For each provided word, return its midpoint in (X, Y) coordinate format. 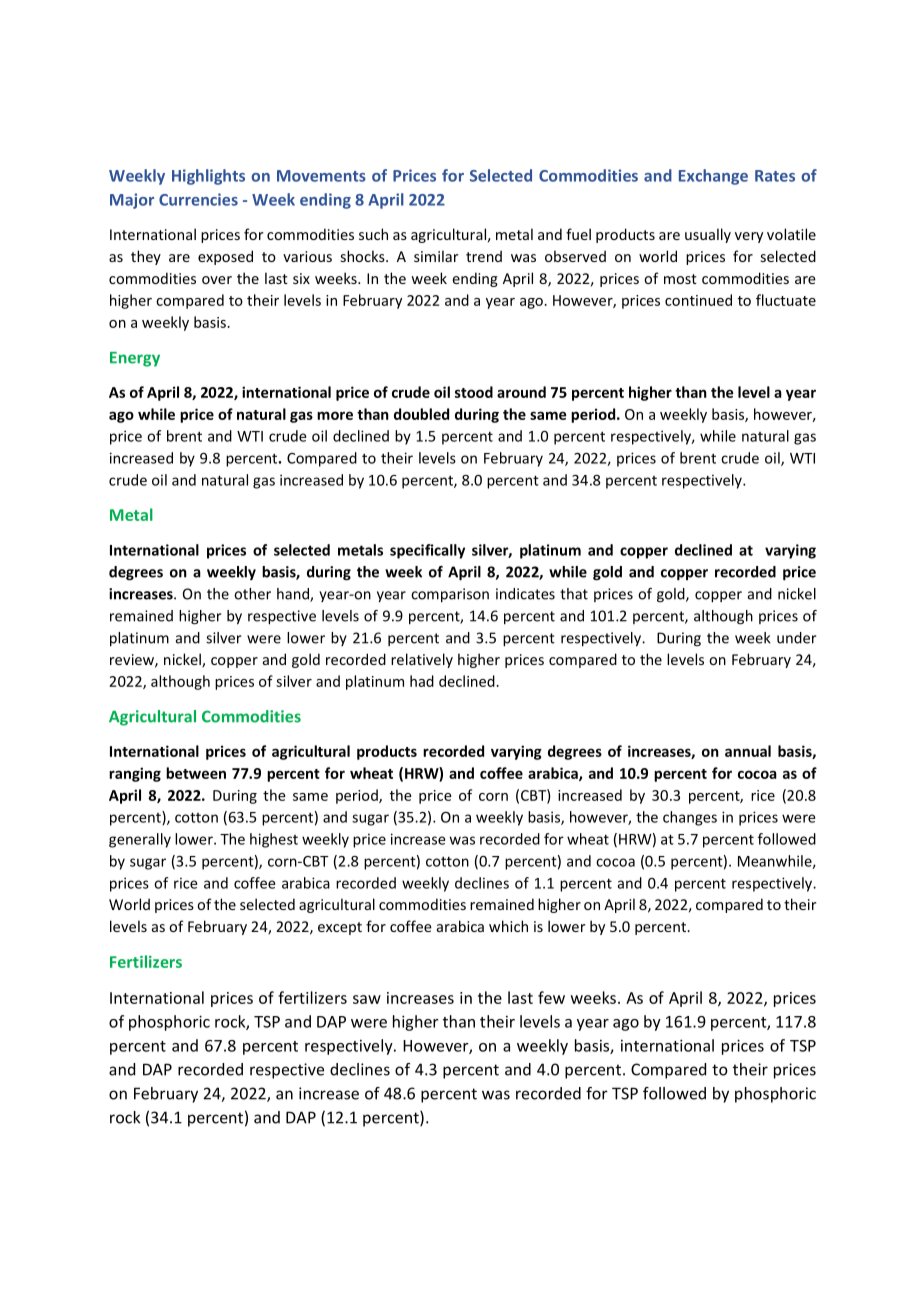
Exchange (713, 177)
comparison (450, 595)
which (508, 926)
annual (748, 751)
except (340, 928)
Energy (135, 359)
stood (474, 392)
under (797, 638)
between (196, 773)
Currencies (198, 199)
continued (698, 300)
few (551, 997)
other (252, 594)
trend (484, 256)
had (422, 681)
